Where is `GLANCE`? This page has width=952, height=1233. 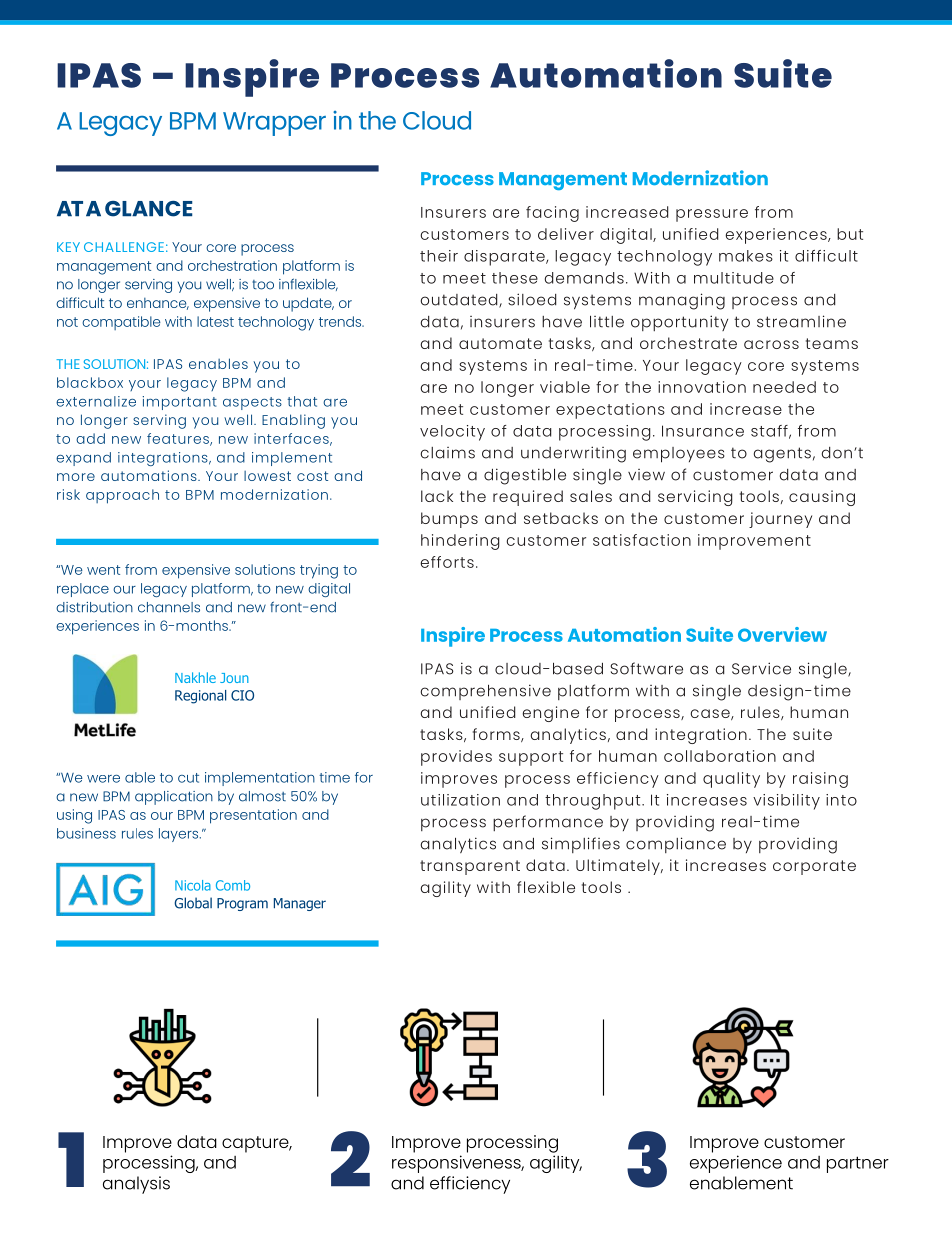 GLANCE is located at coordinates (148, 209).
